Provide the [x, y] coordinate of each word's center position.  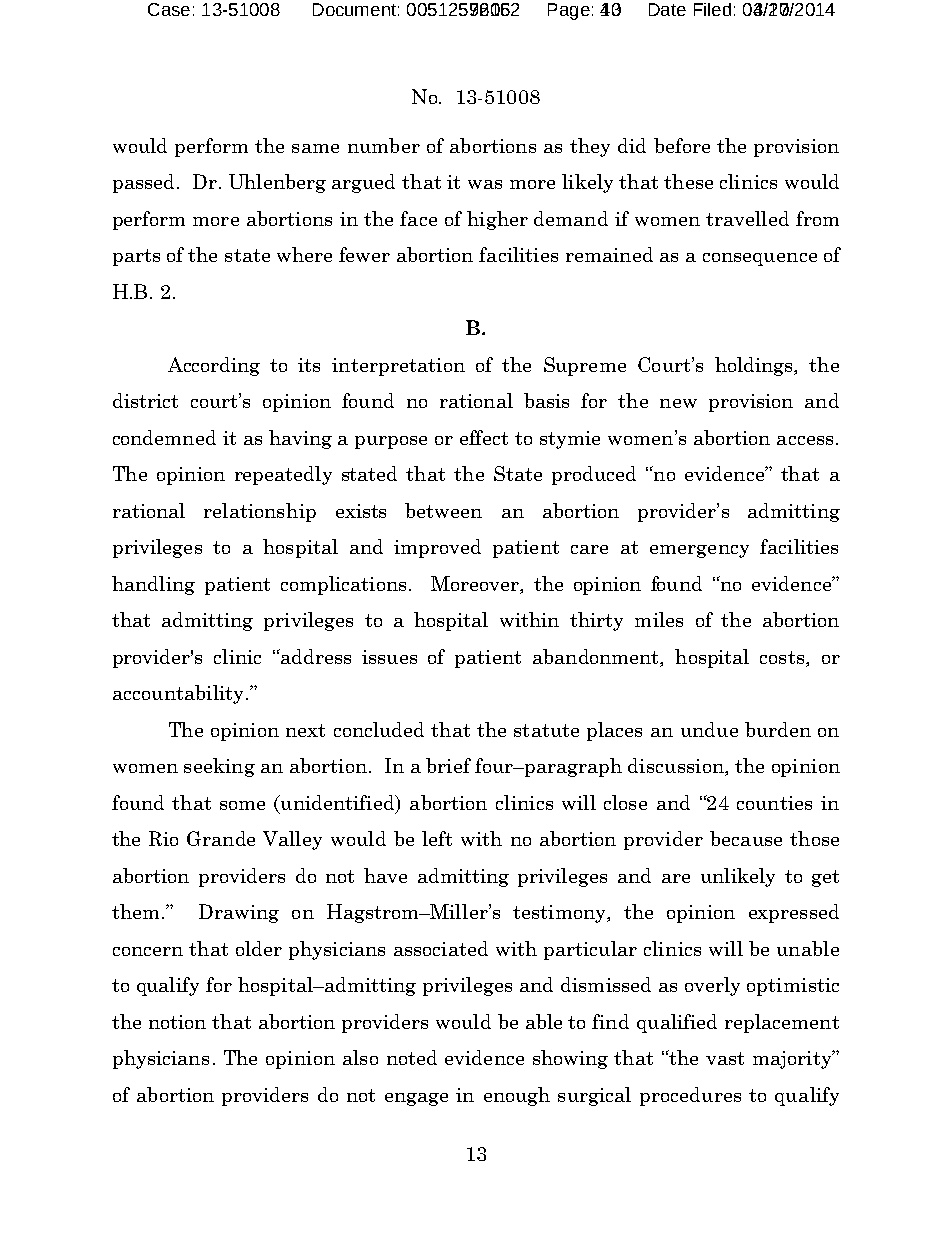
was [485, 184]
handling [153, 585]
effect [484, 437]
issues [389, 657]
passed [143, 183]
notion [177, 1022]
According [214, 366]
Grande [221, 838]
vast [725, 1058]
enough [517, 1096]
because [746, 838]
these [688, 181]
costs [783, 657]
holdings [755, 366]
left [437, 838]
